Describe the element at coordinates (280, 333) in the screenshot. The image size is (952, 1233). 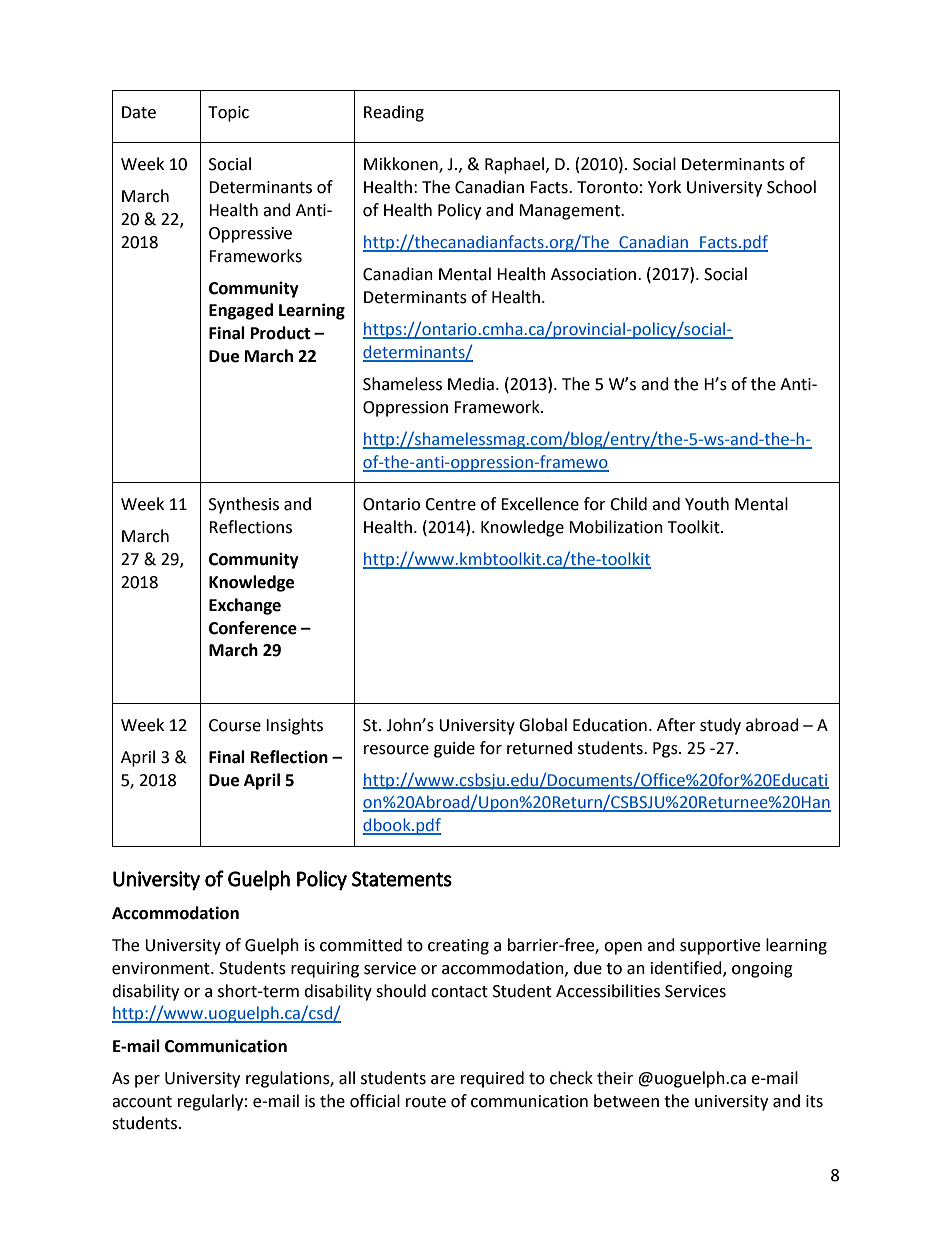
I see `Product` at that location.
